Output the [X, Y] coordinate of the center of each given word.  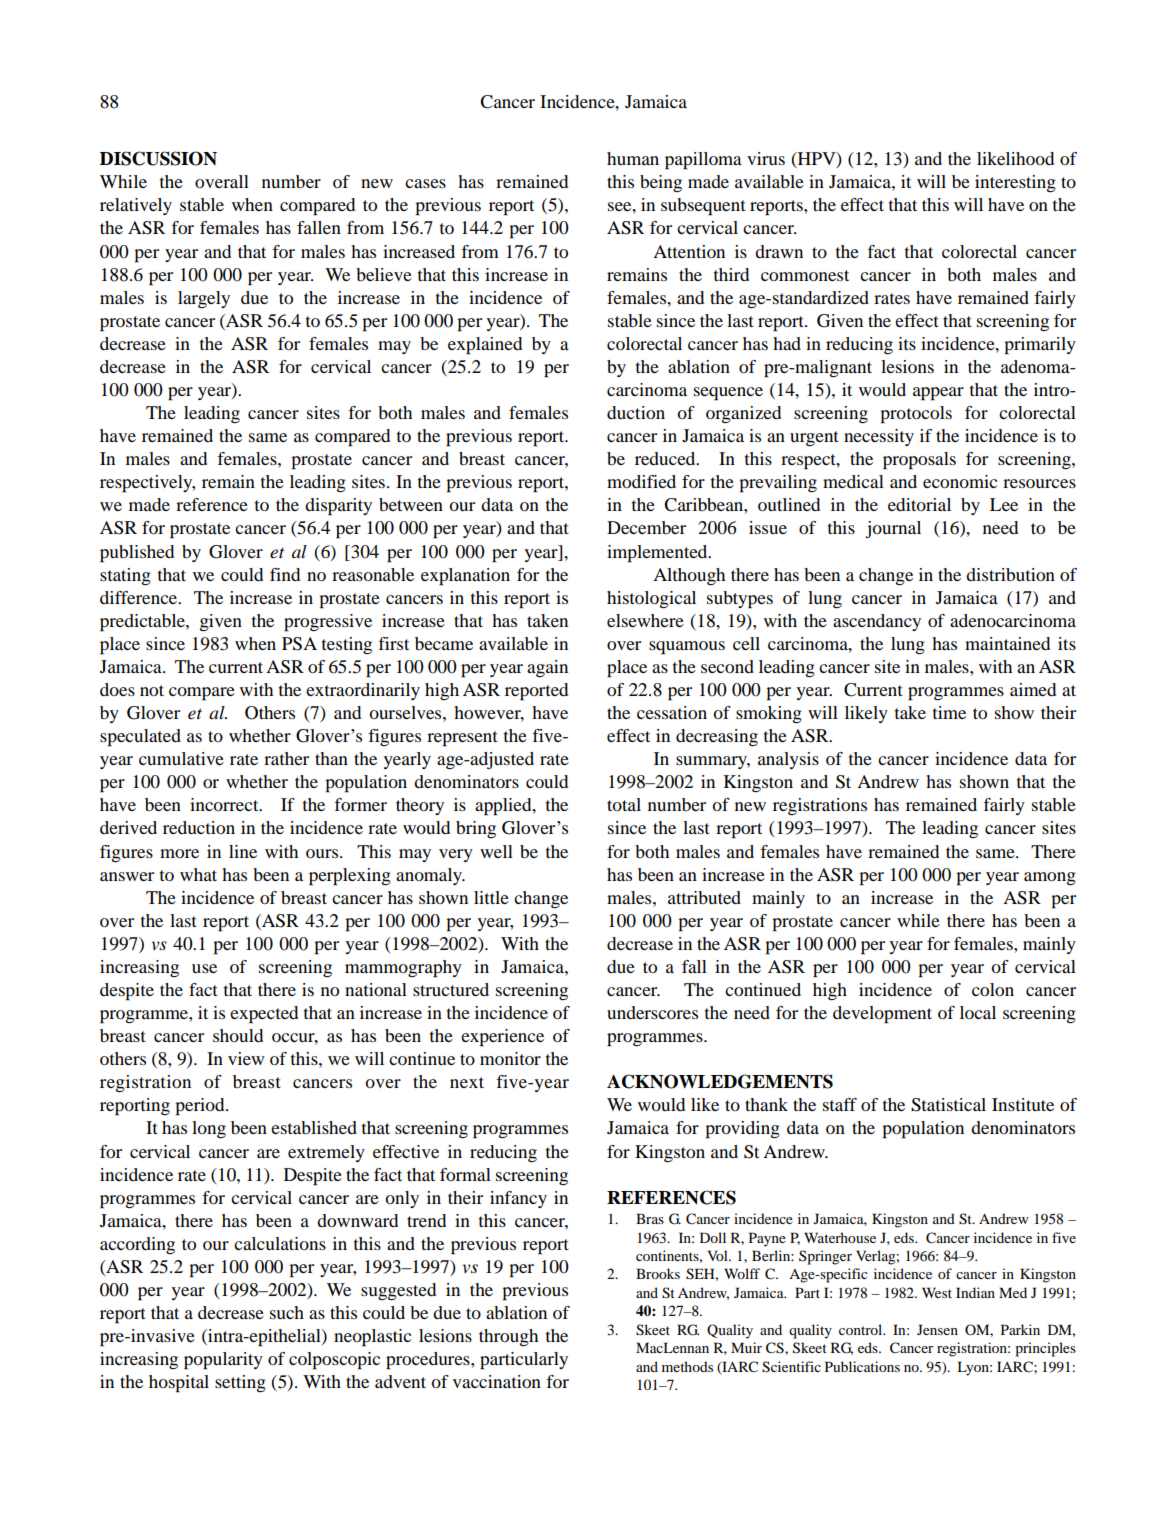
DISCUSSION [158, 158]
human [633, 158]
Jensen [937, 1329]
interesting [1015, 183]
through [508, 1337]
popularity [223, 1361]
